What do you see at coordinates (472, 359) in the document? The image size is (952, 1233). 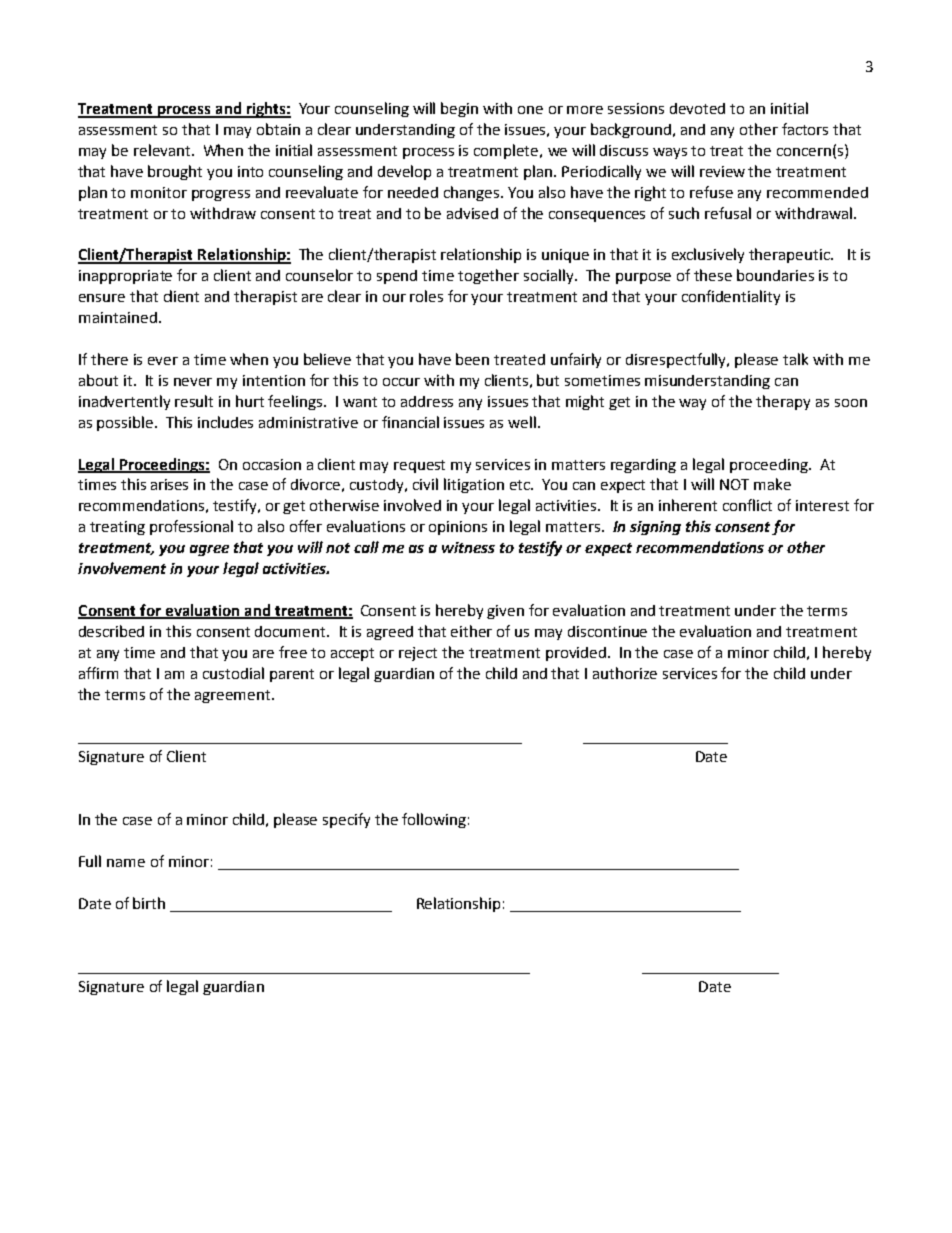 I see `been` at bounding box center [472, 359].
